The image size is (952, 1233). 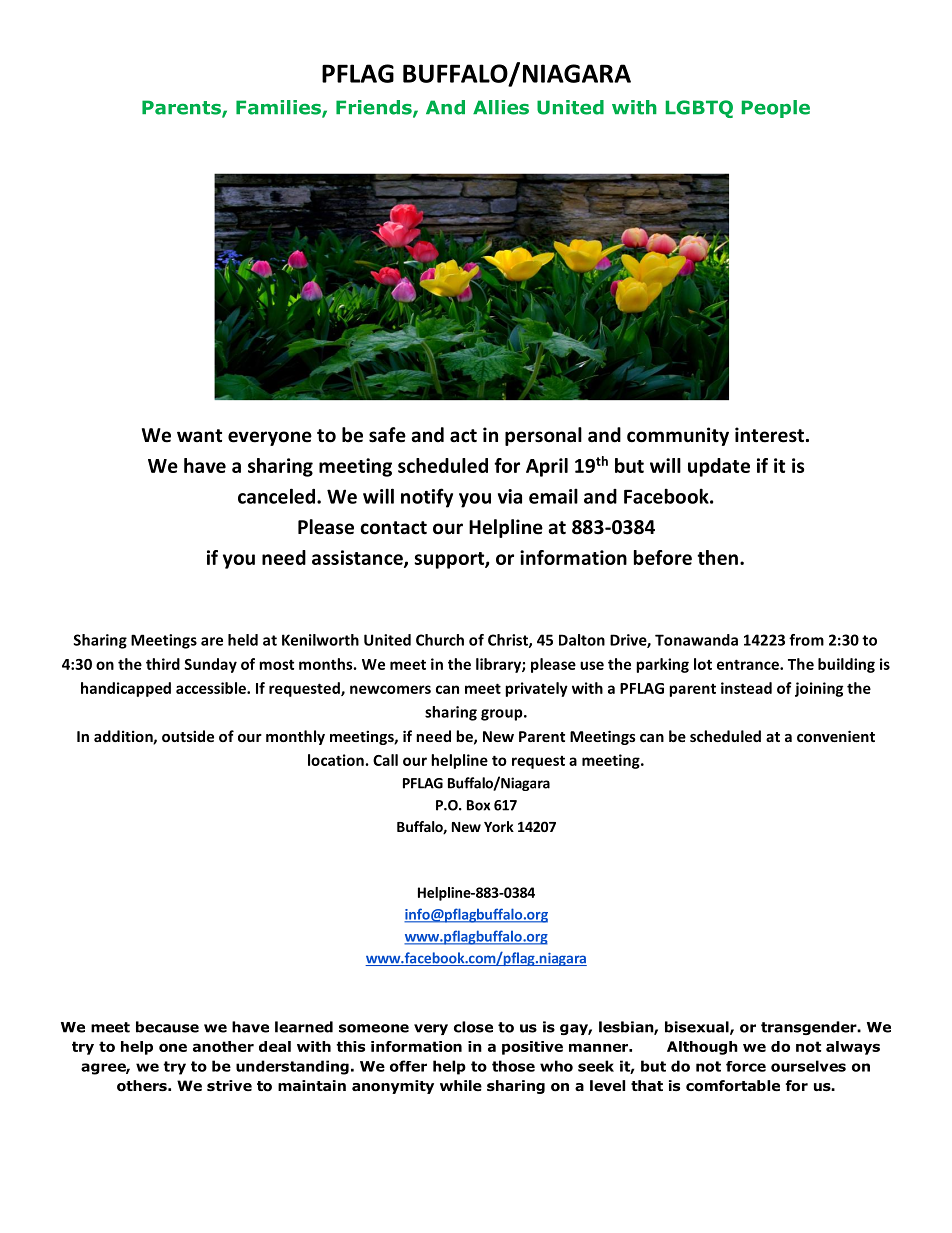 What do you see at coordinates (223, 1046) in the screenshot?
I see `another` at bounding box center [223, 1046].
